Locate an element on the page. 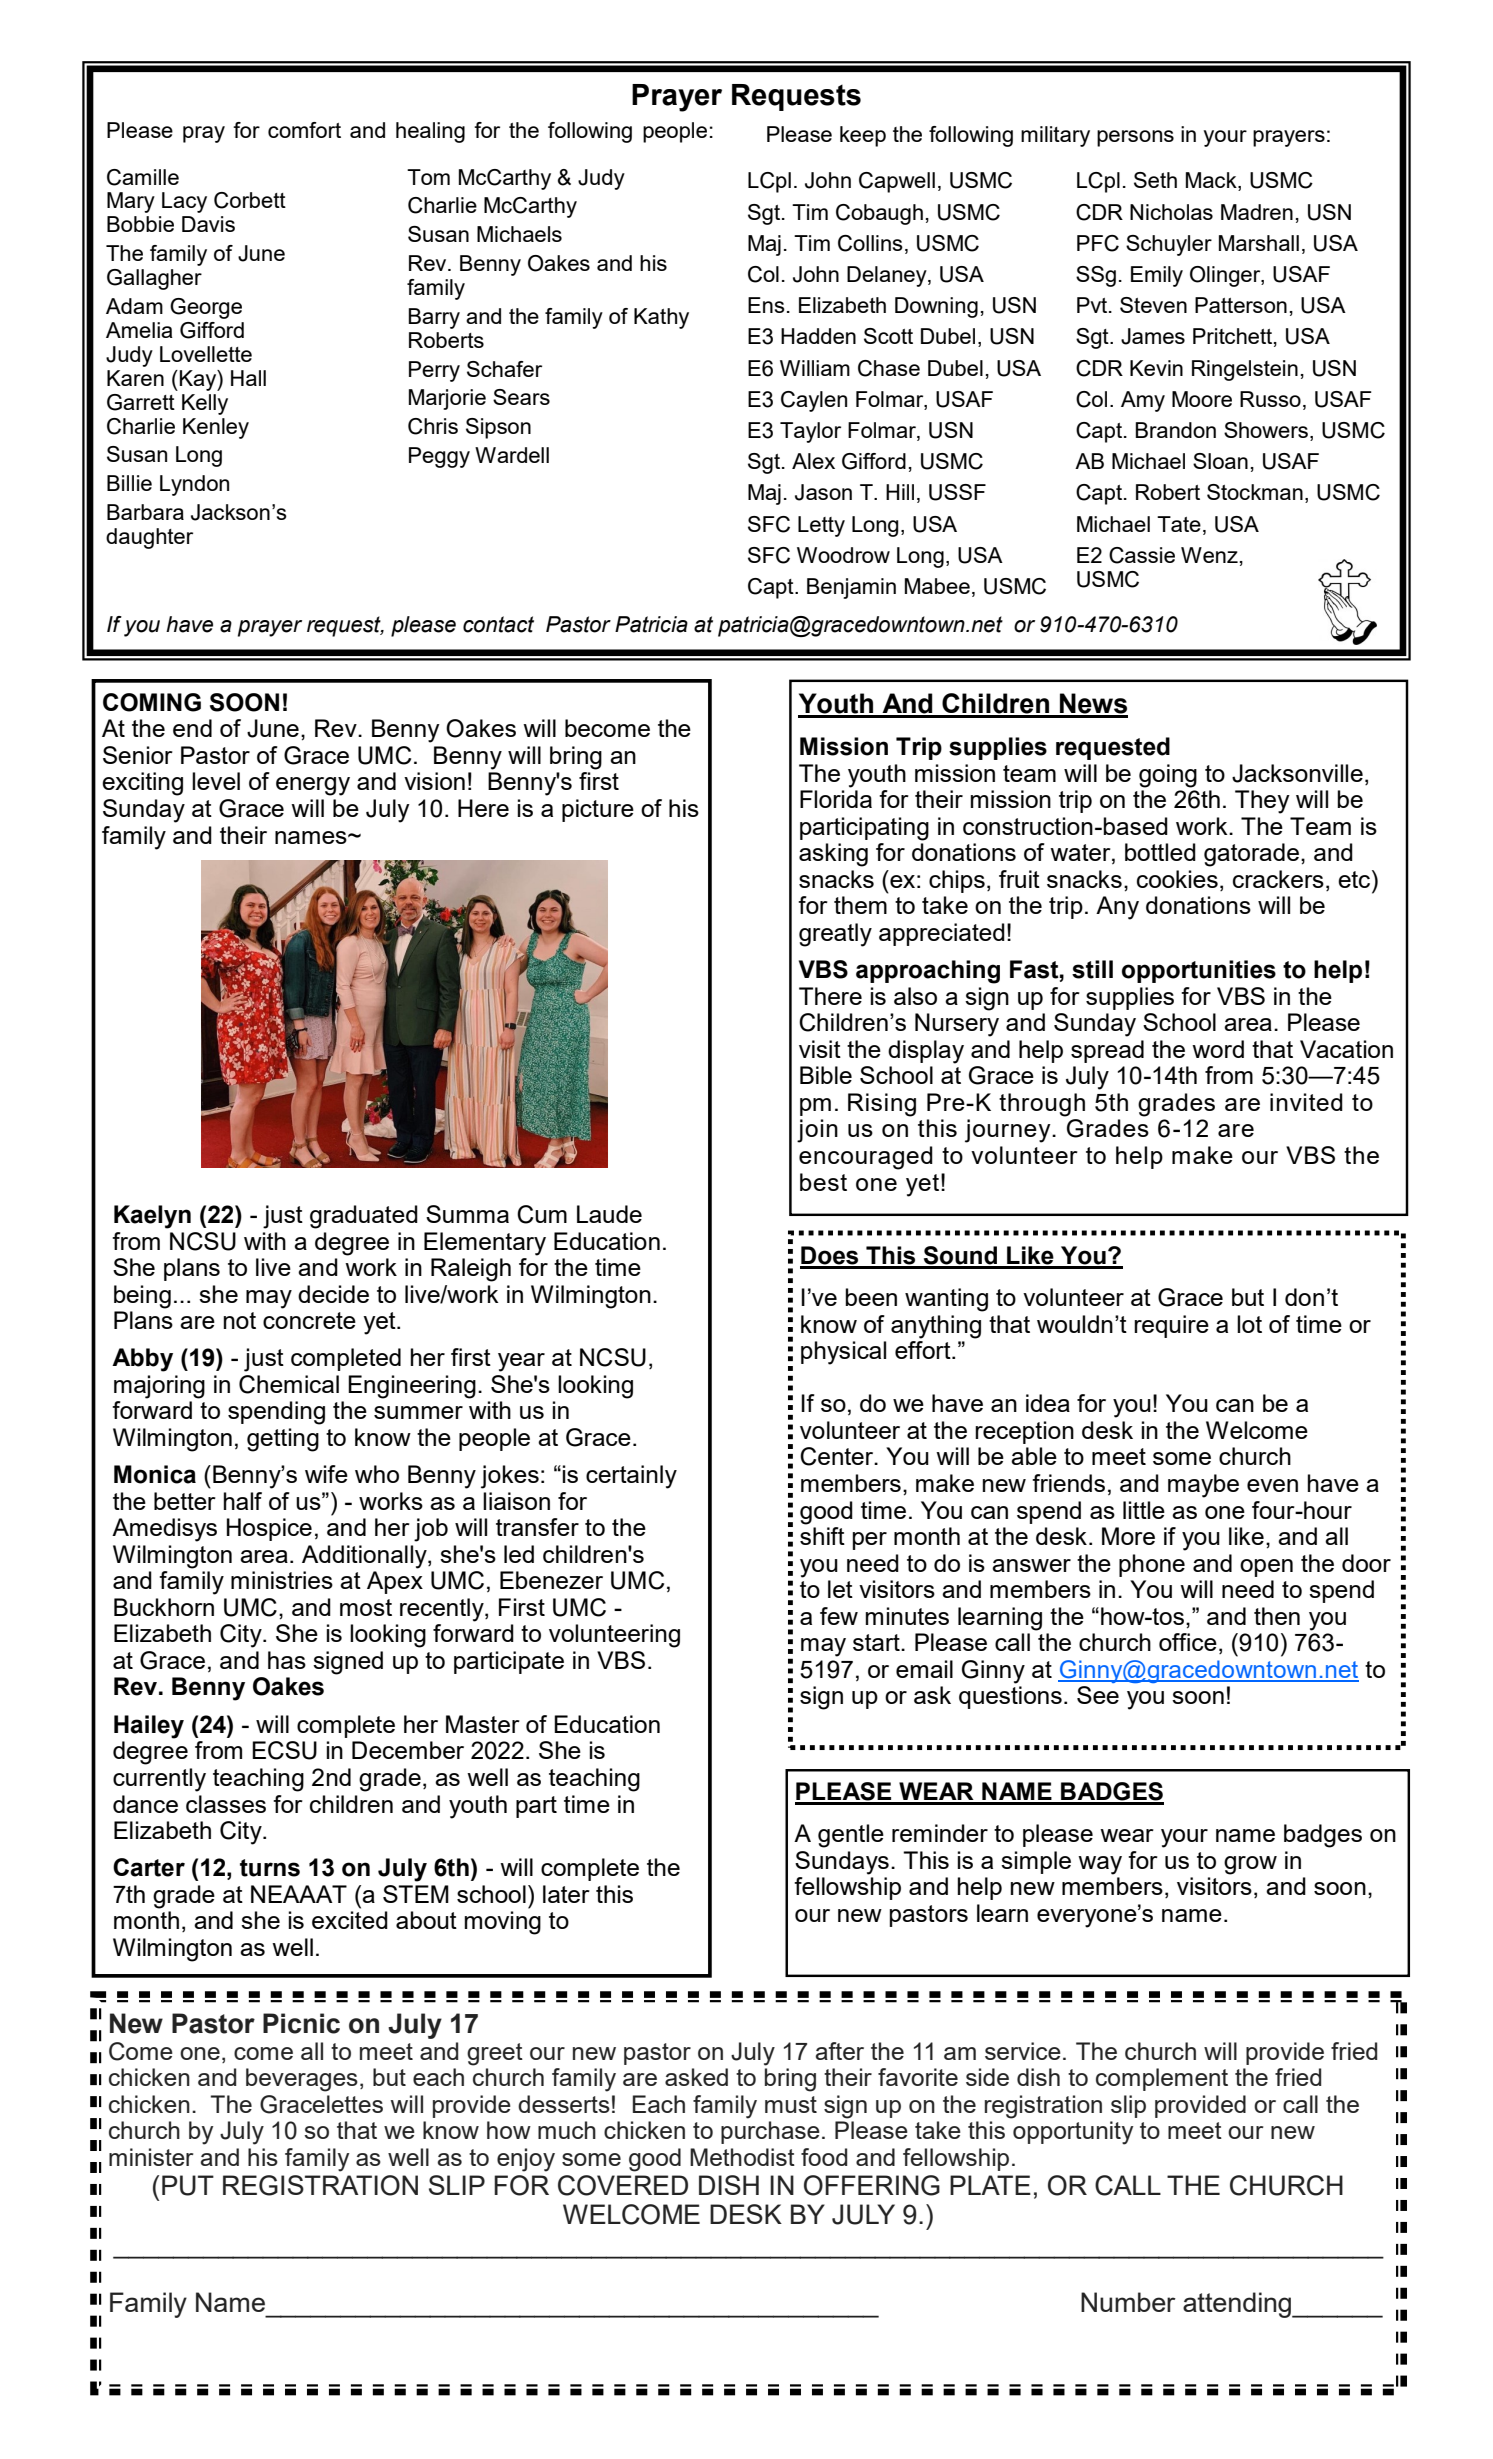  classes is located at coordinates (226, 1804).
